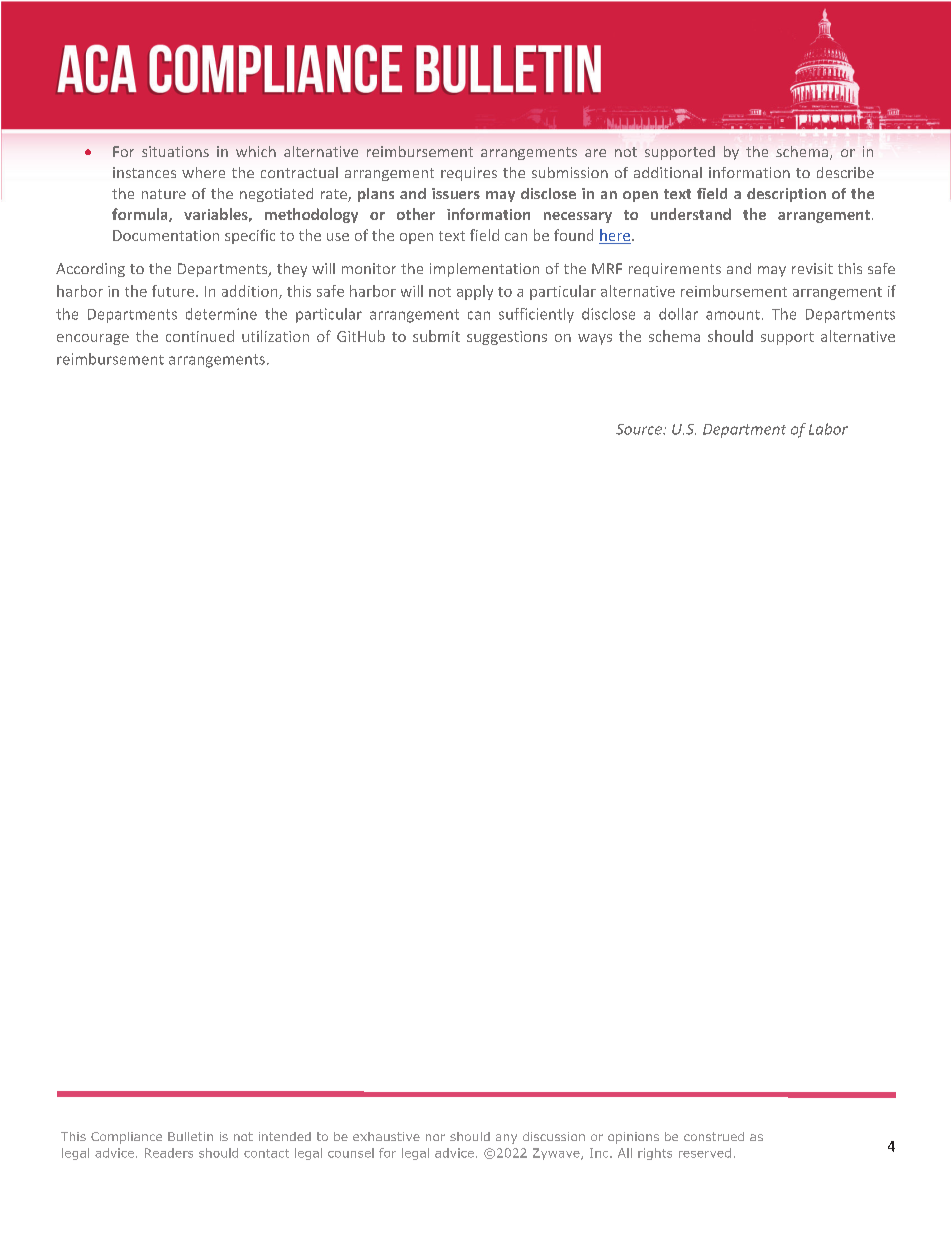  Describe the element at coordinates (190, 1136) in the screenshot. I see `Bulletin` at that location.
